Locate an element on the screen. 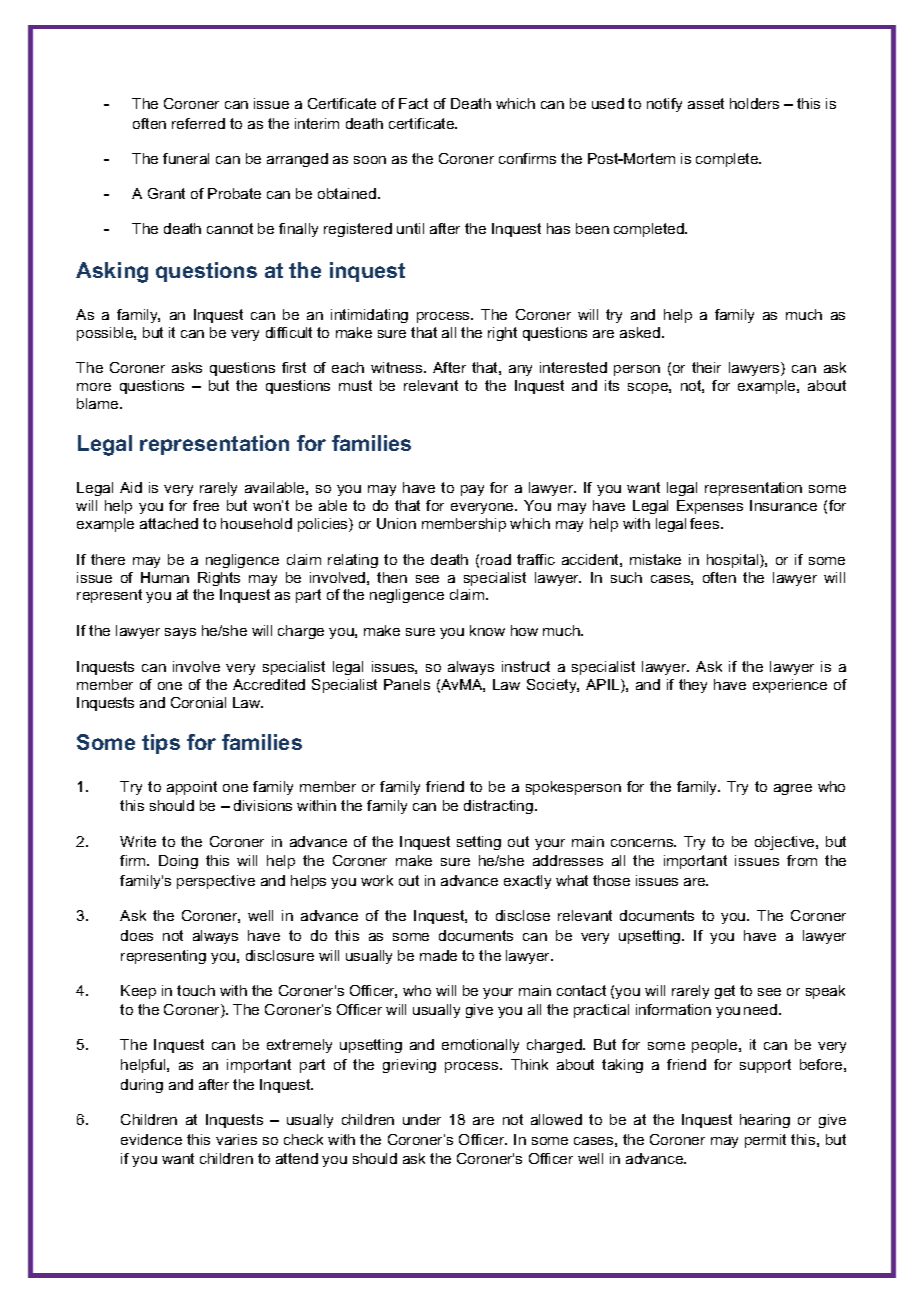 Image resolution: width=924 pixels, height=1309 pixels. holders is located at coordinates (754, 103).
